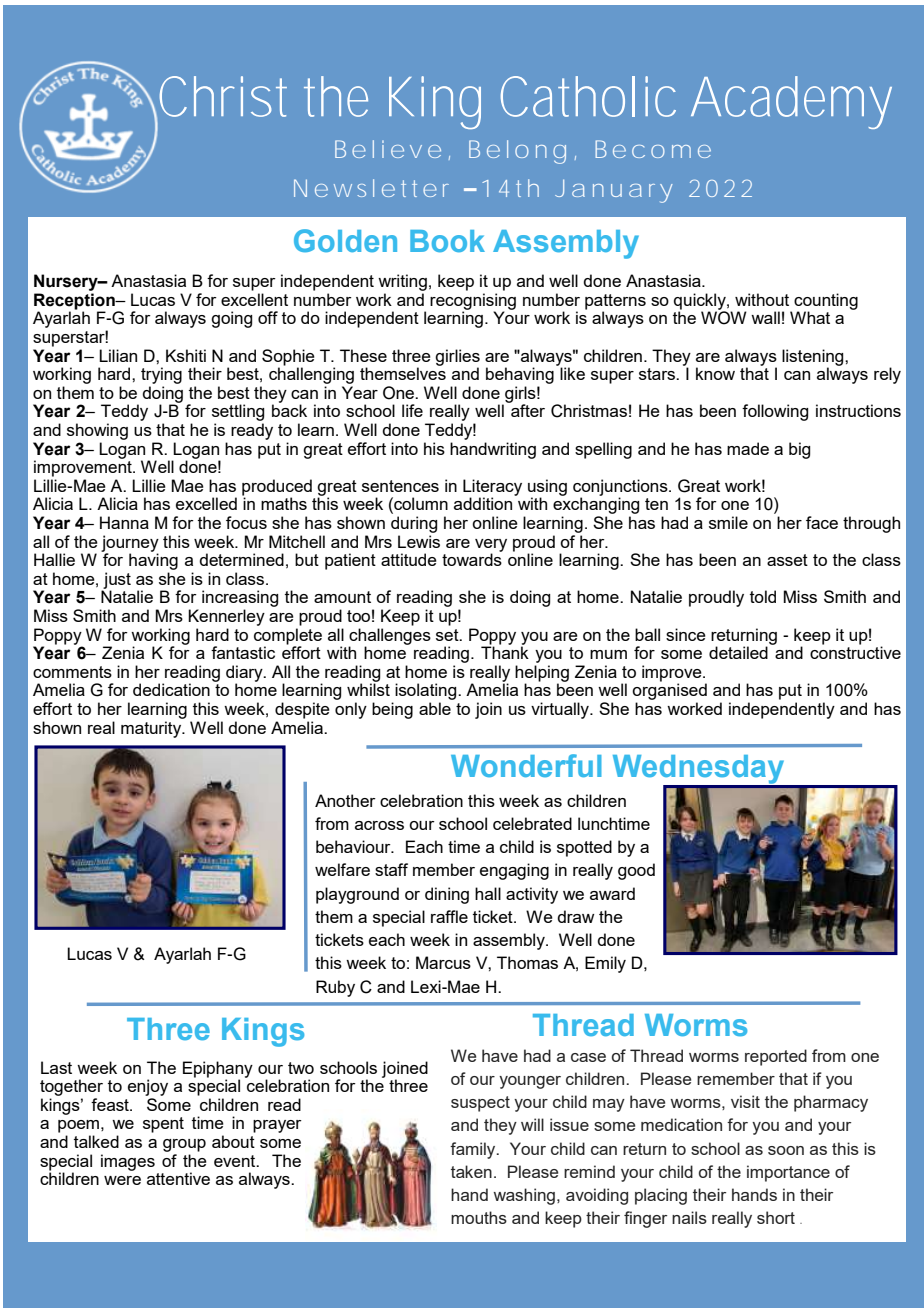  Describe the element at coordinates (738, 652) in the document. I see `detailed` at that location.
